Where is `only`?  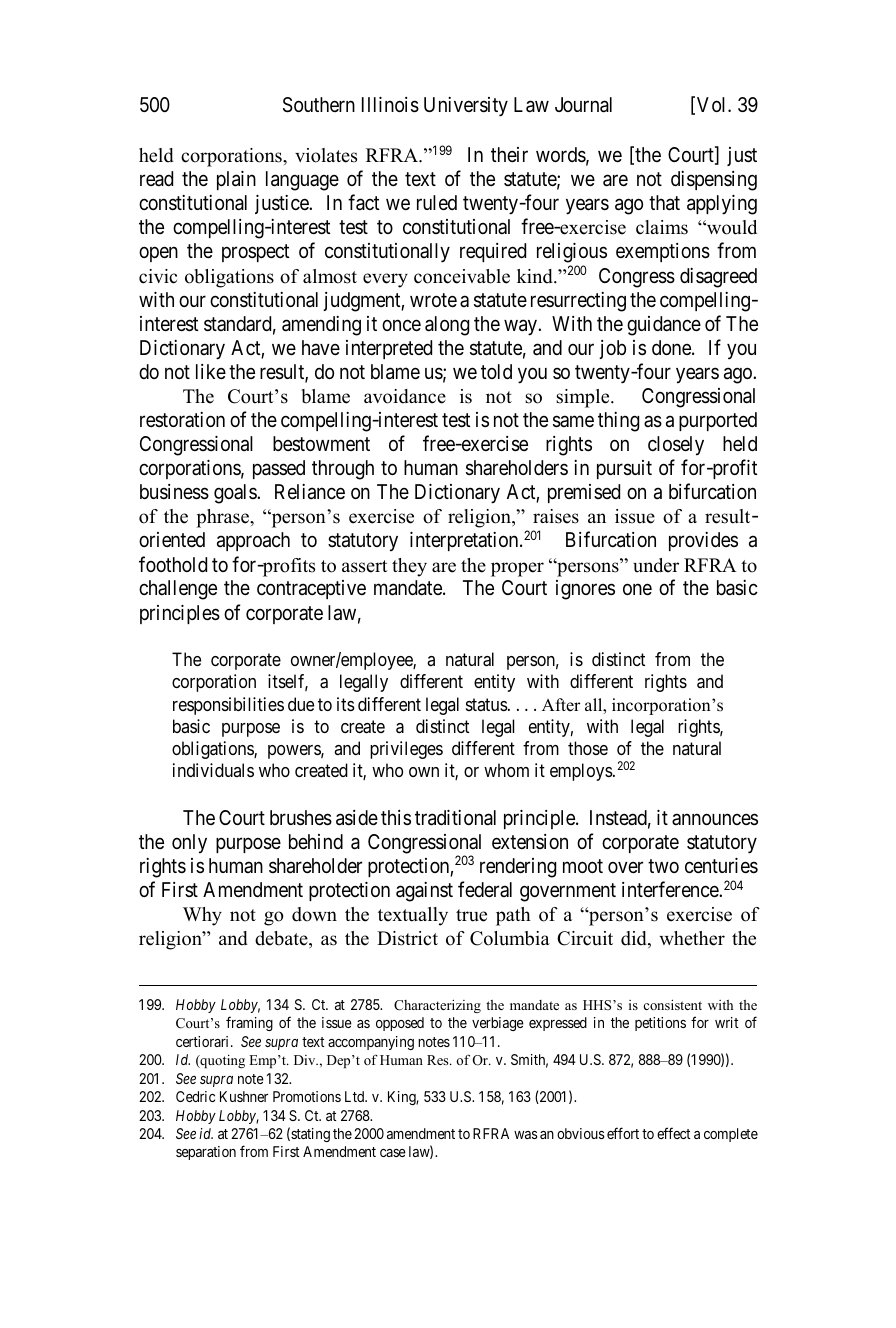 only is located at coordinates (189, 844).
